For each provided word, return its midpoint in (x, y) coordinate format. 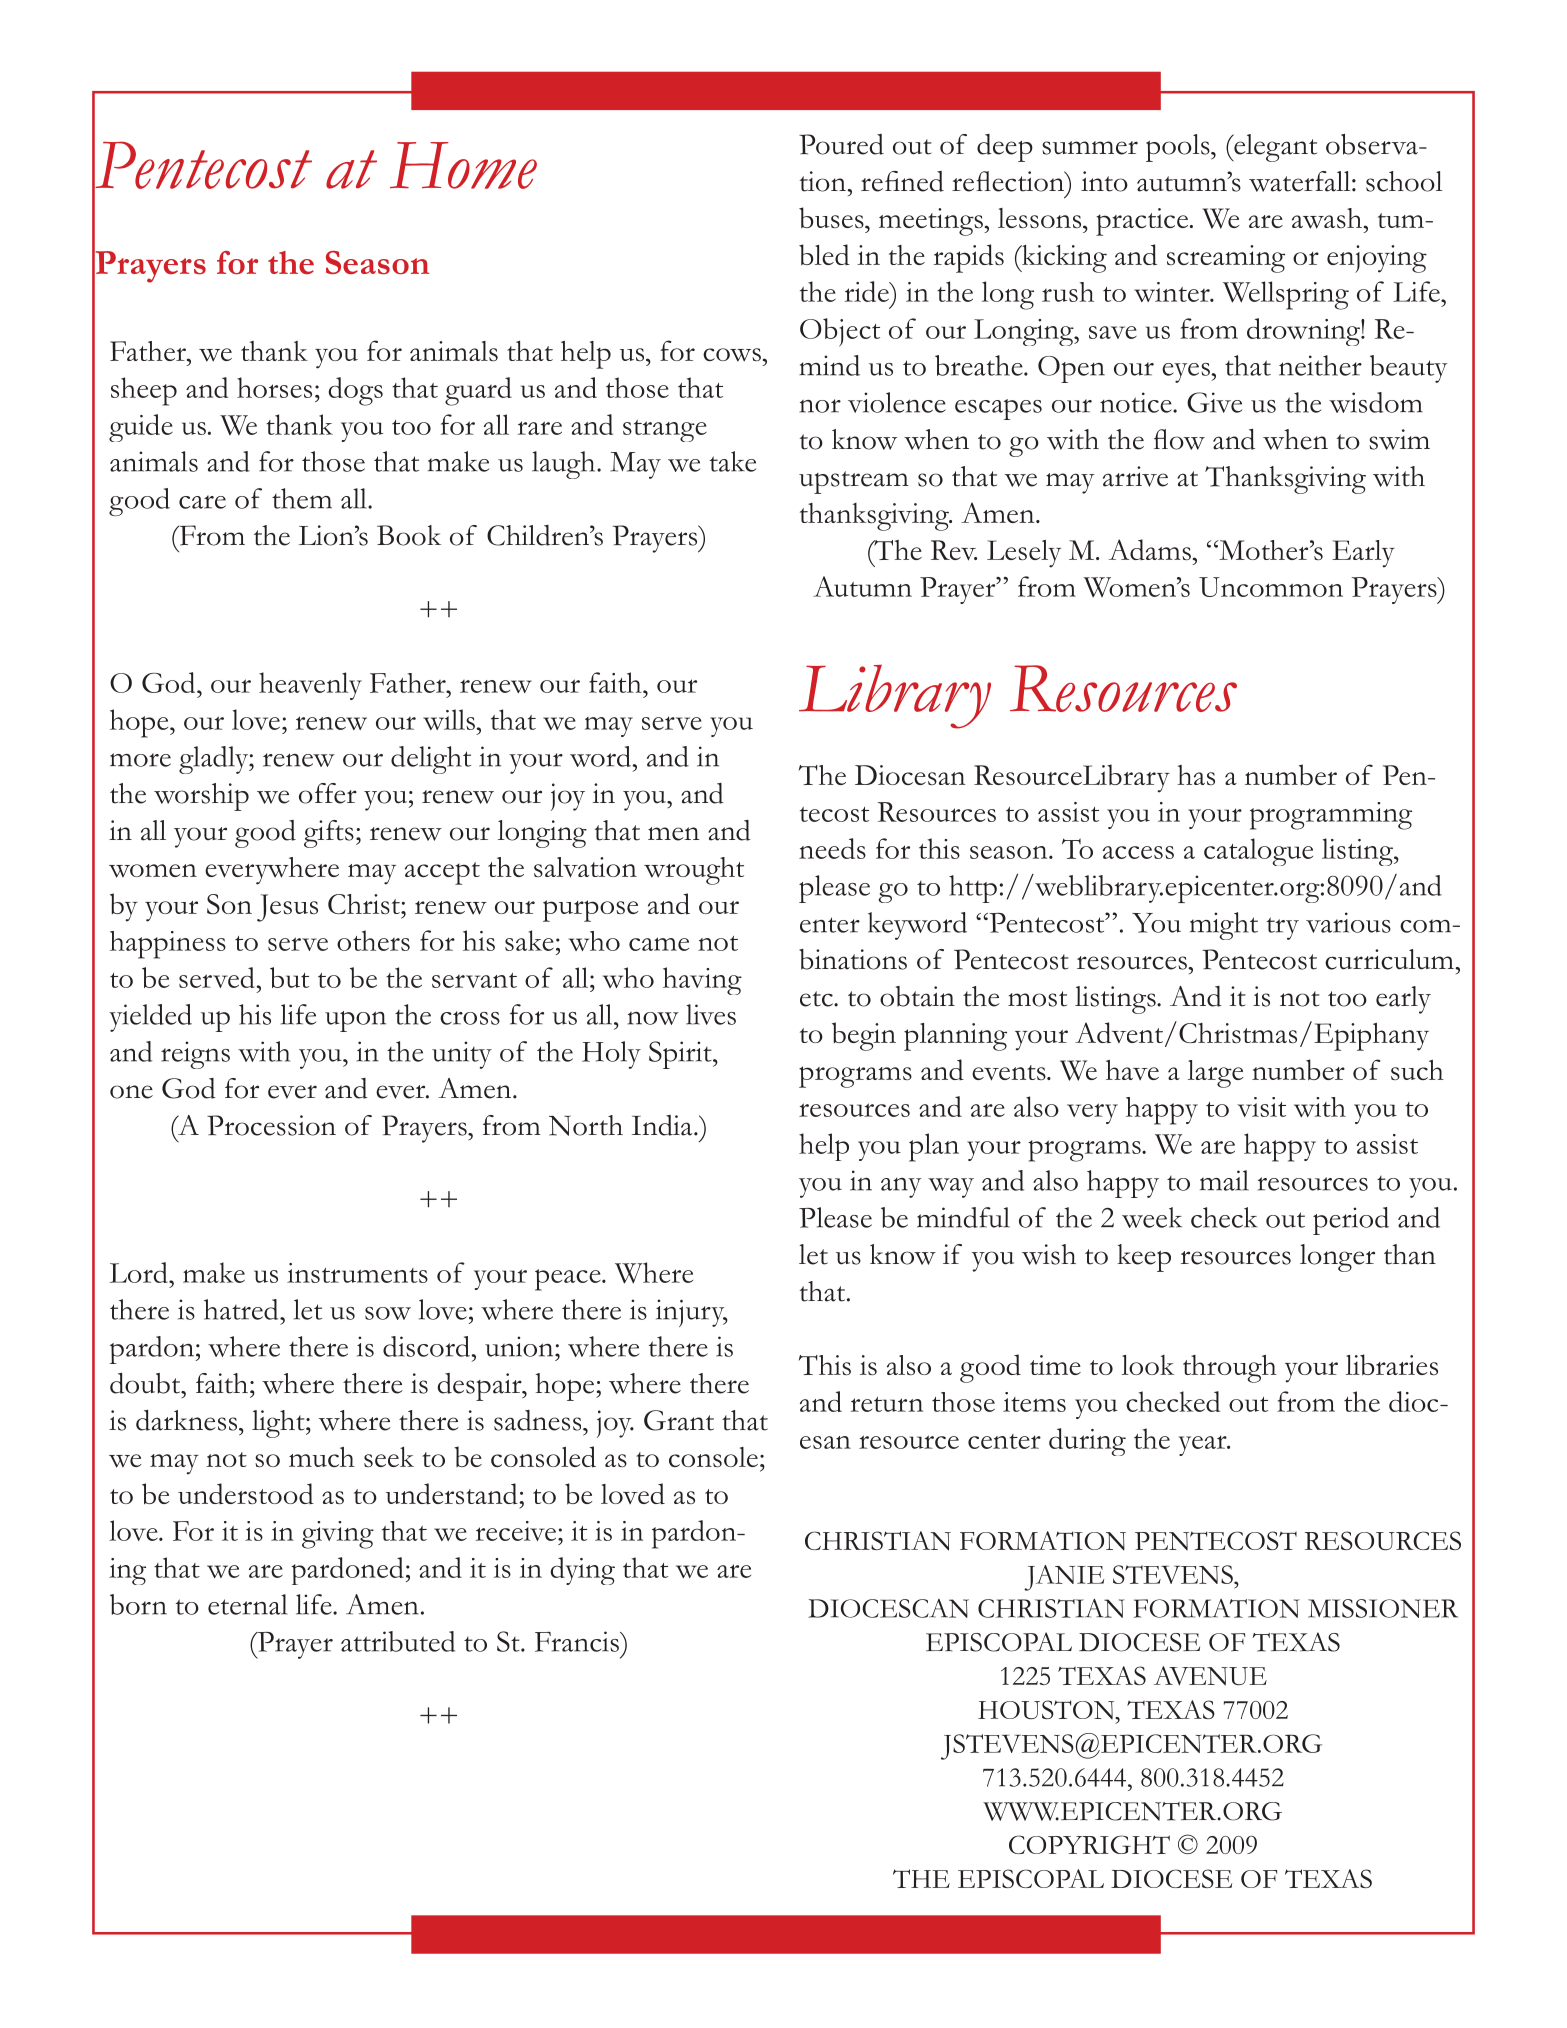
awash (1327, 218)
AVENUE (1210, 1676)
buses (832, 218)
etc (817, 999)
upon (355, 1021)
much (322, 1457)
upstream (854, 482)
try (1283, 928)
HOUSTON (1047, 1709)
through (1230, 1369)
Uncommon (1271, 587)
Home (463, 165)
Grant (679, 1420)
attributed (398, 1641)
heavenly (310, 686)
